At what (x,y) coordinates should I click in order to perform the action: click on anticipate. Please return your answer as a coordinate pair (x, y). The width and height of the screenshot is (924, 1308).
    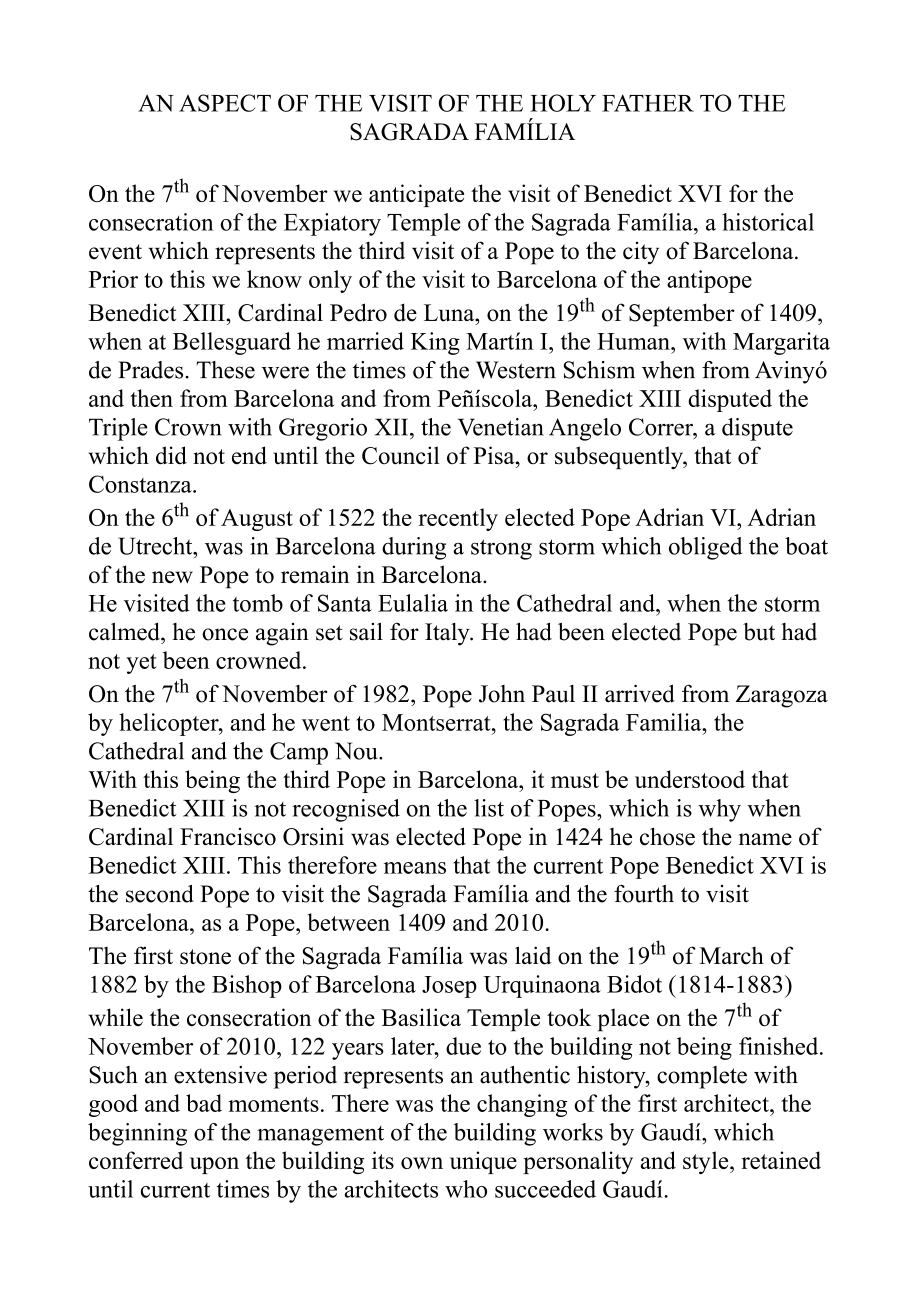
    Looking at the image, I should click on (416, 195).
